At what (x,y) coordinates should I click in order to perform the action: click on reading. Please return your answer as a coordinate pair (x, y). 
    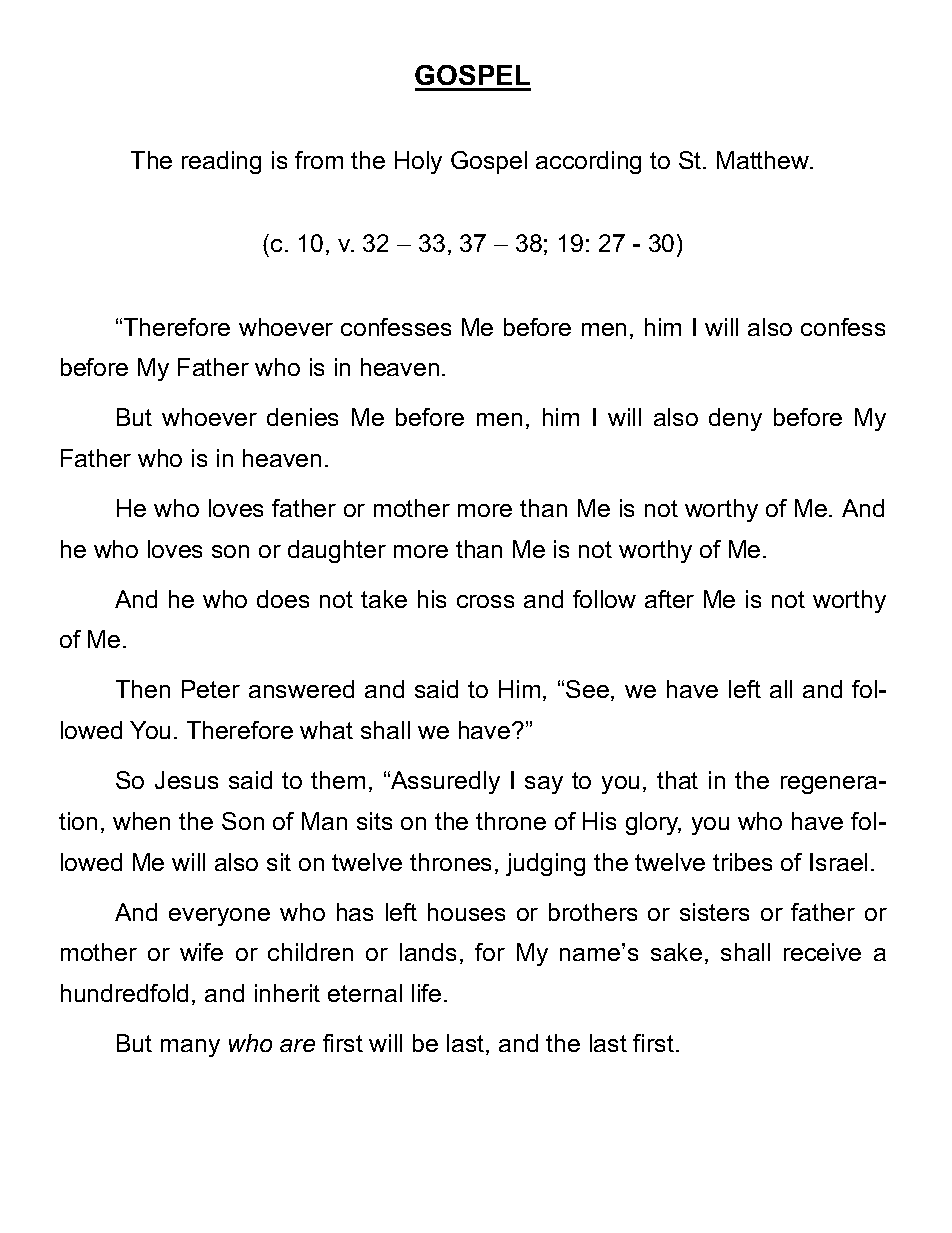
    Looking at the image, I should click on (221, 162).
